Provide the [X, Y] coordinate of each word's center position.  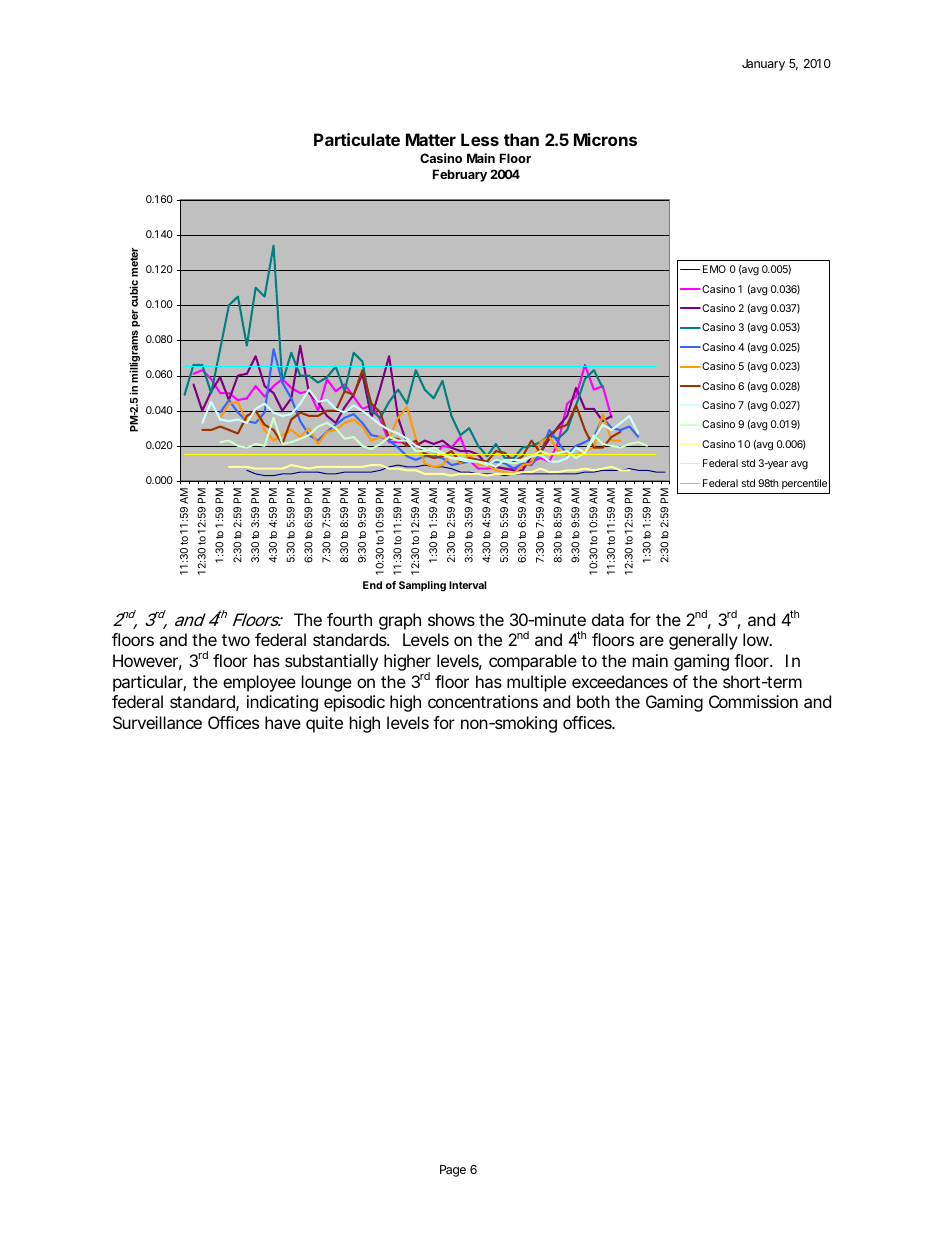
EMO [714, 269]
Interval [468, 585]
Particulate [357, 139]
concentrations [483, 701]
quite [324, 724]
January [763, 65]
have [283, 722]
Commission [753, 701]
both [593, 701]
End [372, 585]
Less [480, 139]
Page [453, 1171]
